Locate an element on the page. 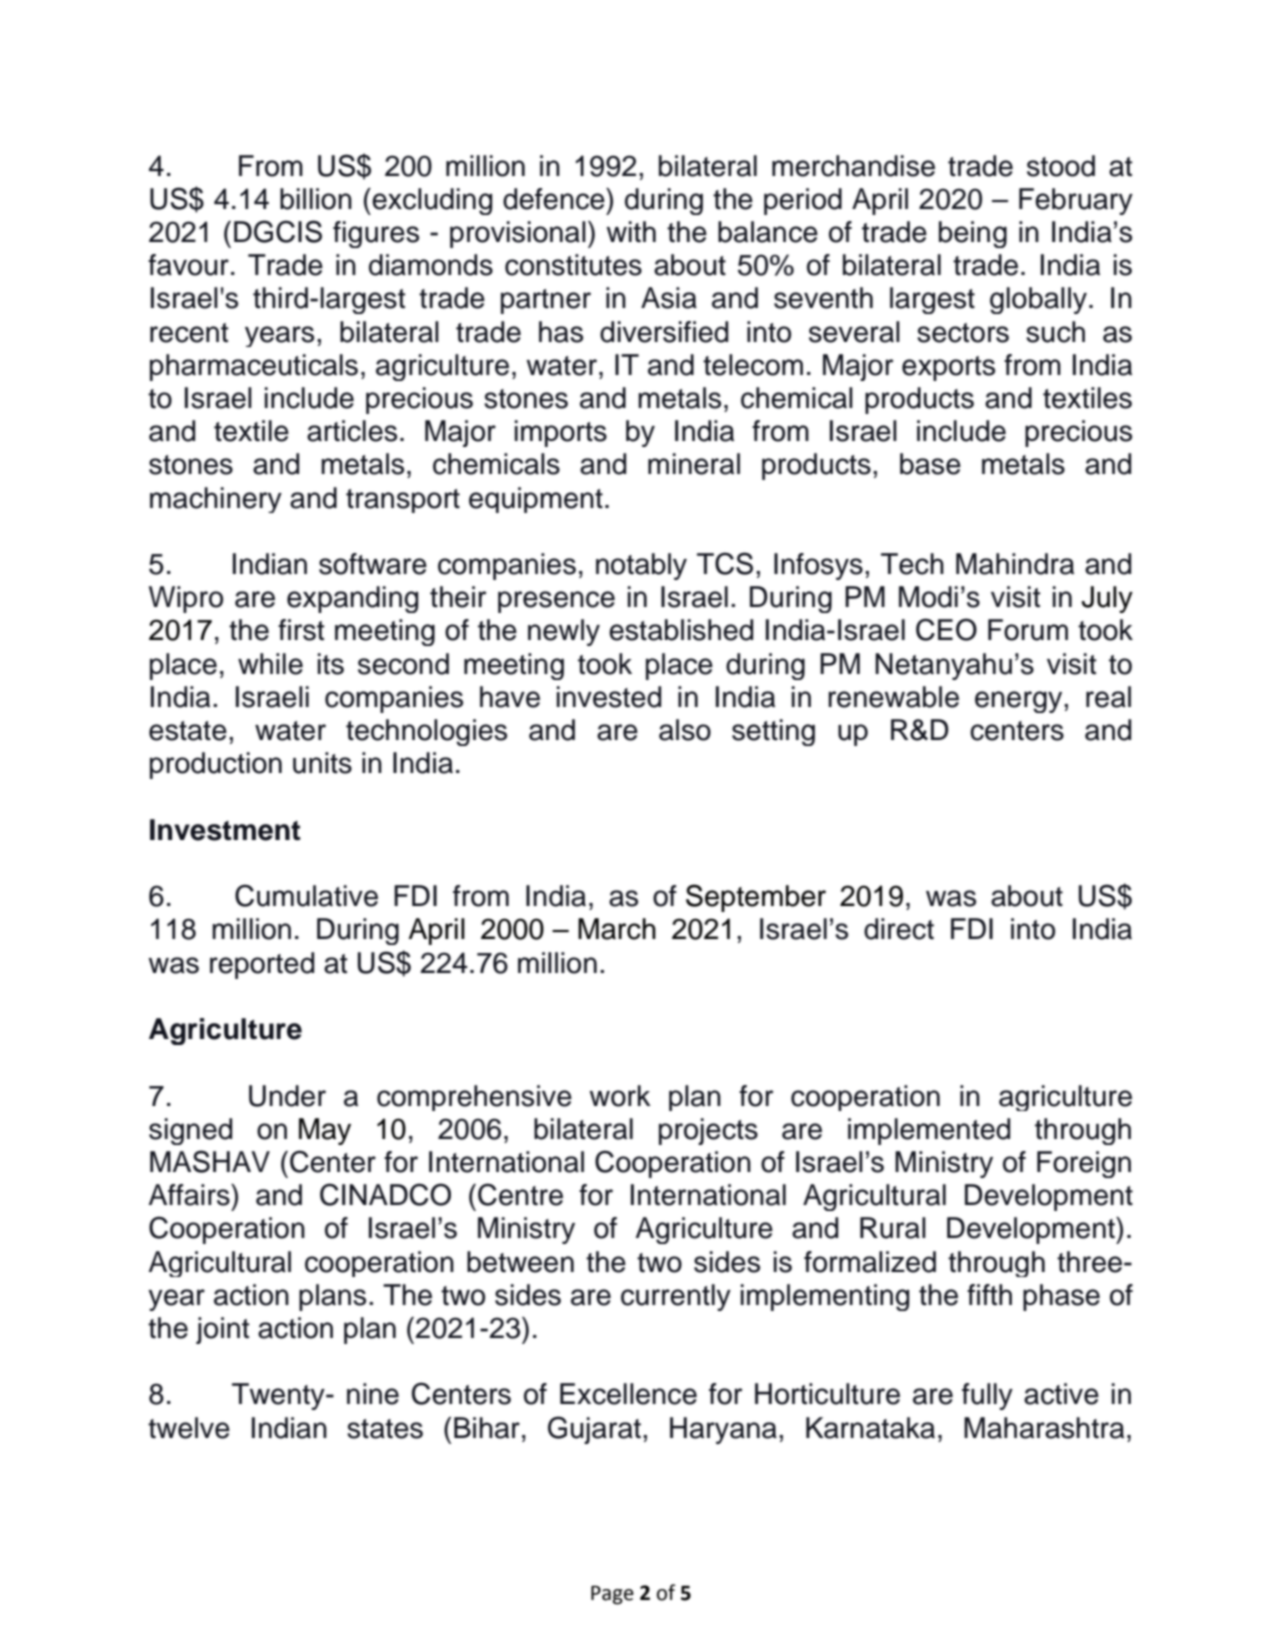 The height and width of the page is (1634, 1263). states is located at coordinates (385, 1429).
